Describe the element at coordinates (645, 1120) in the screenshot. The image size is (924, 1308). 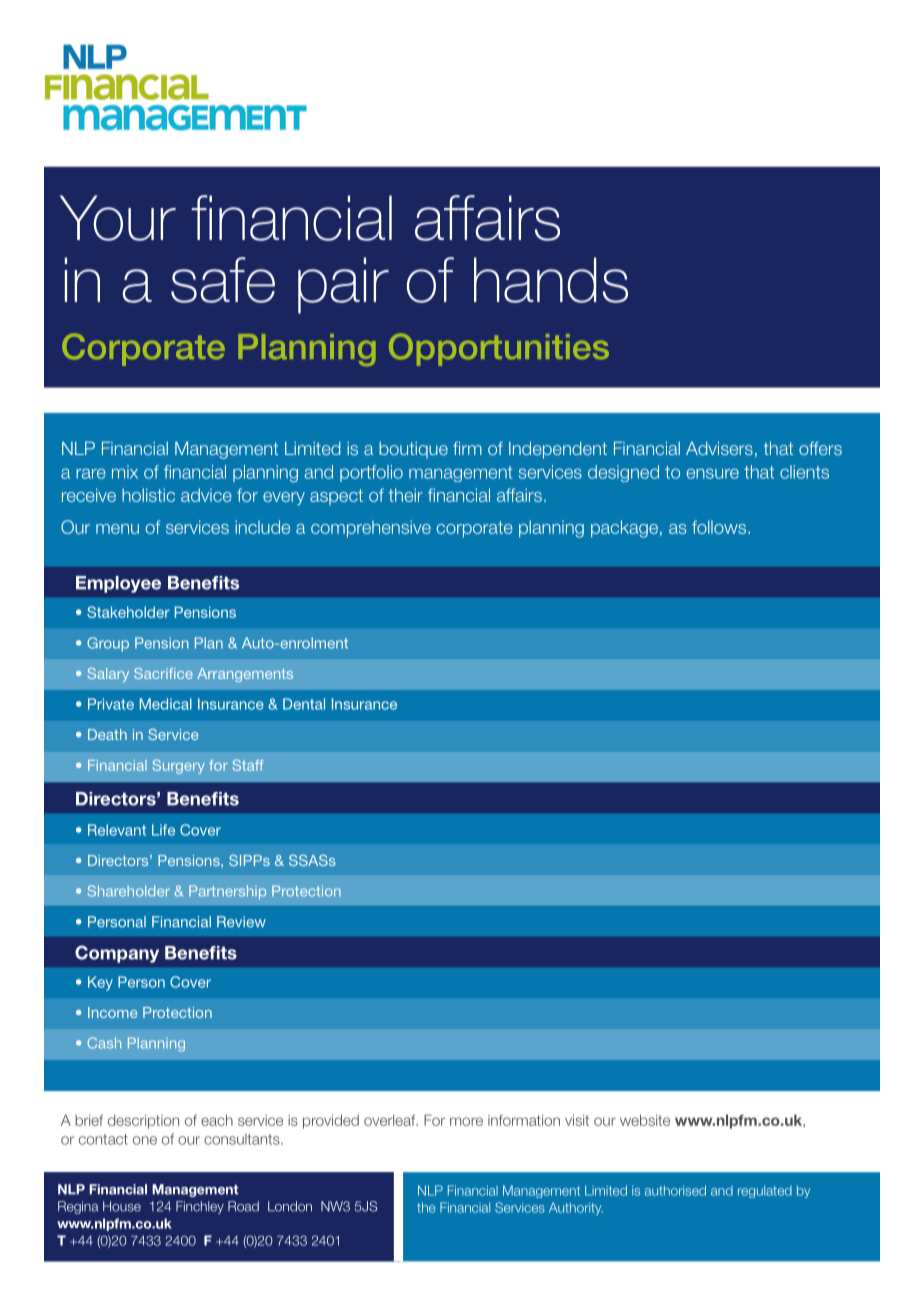
I see `website` at that location.
